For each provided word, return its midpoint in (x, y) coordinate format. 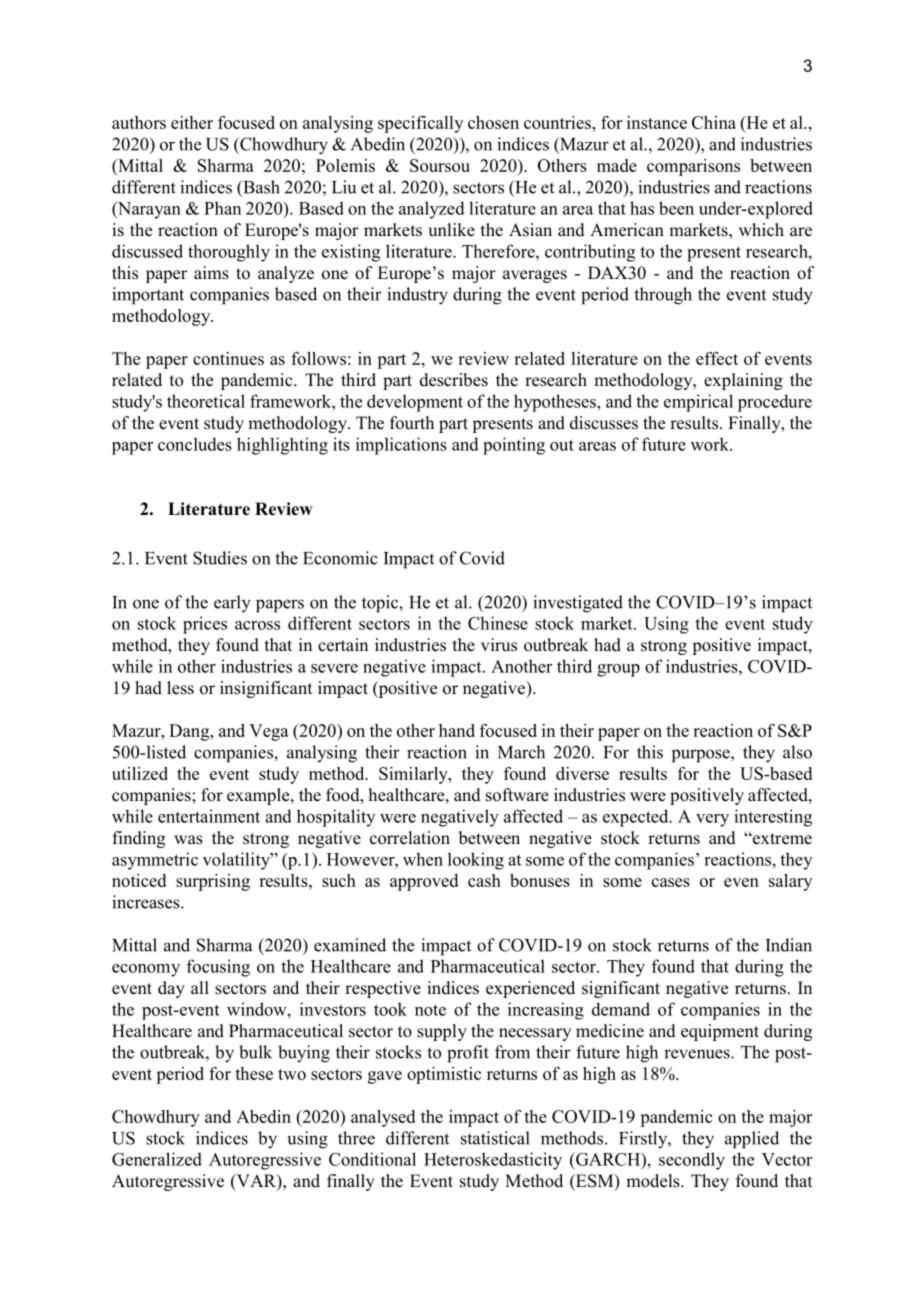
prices (205, 625)
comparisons (693, 167)
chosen (493, 122)
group (618, 670)
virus (499, 645)
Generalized (157, 1159)
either (192, 122)
